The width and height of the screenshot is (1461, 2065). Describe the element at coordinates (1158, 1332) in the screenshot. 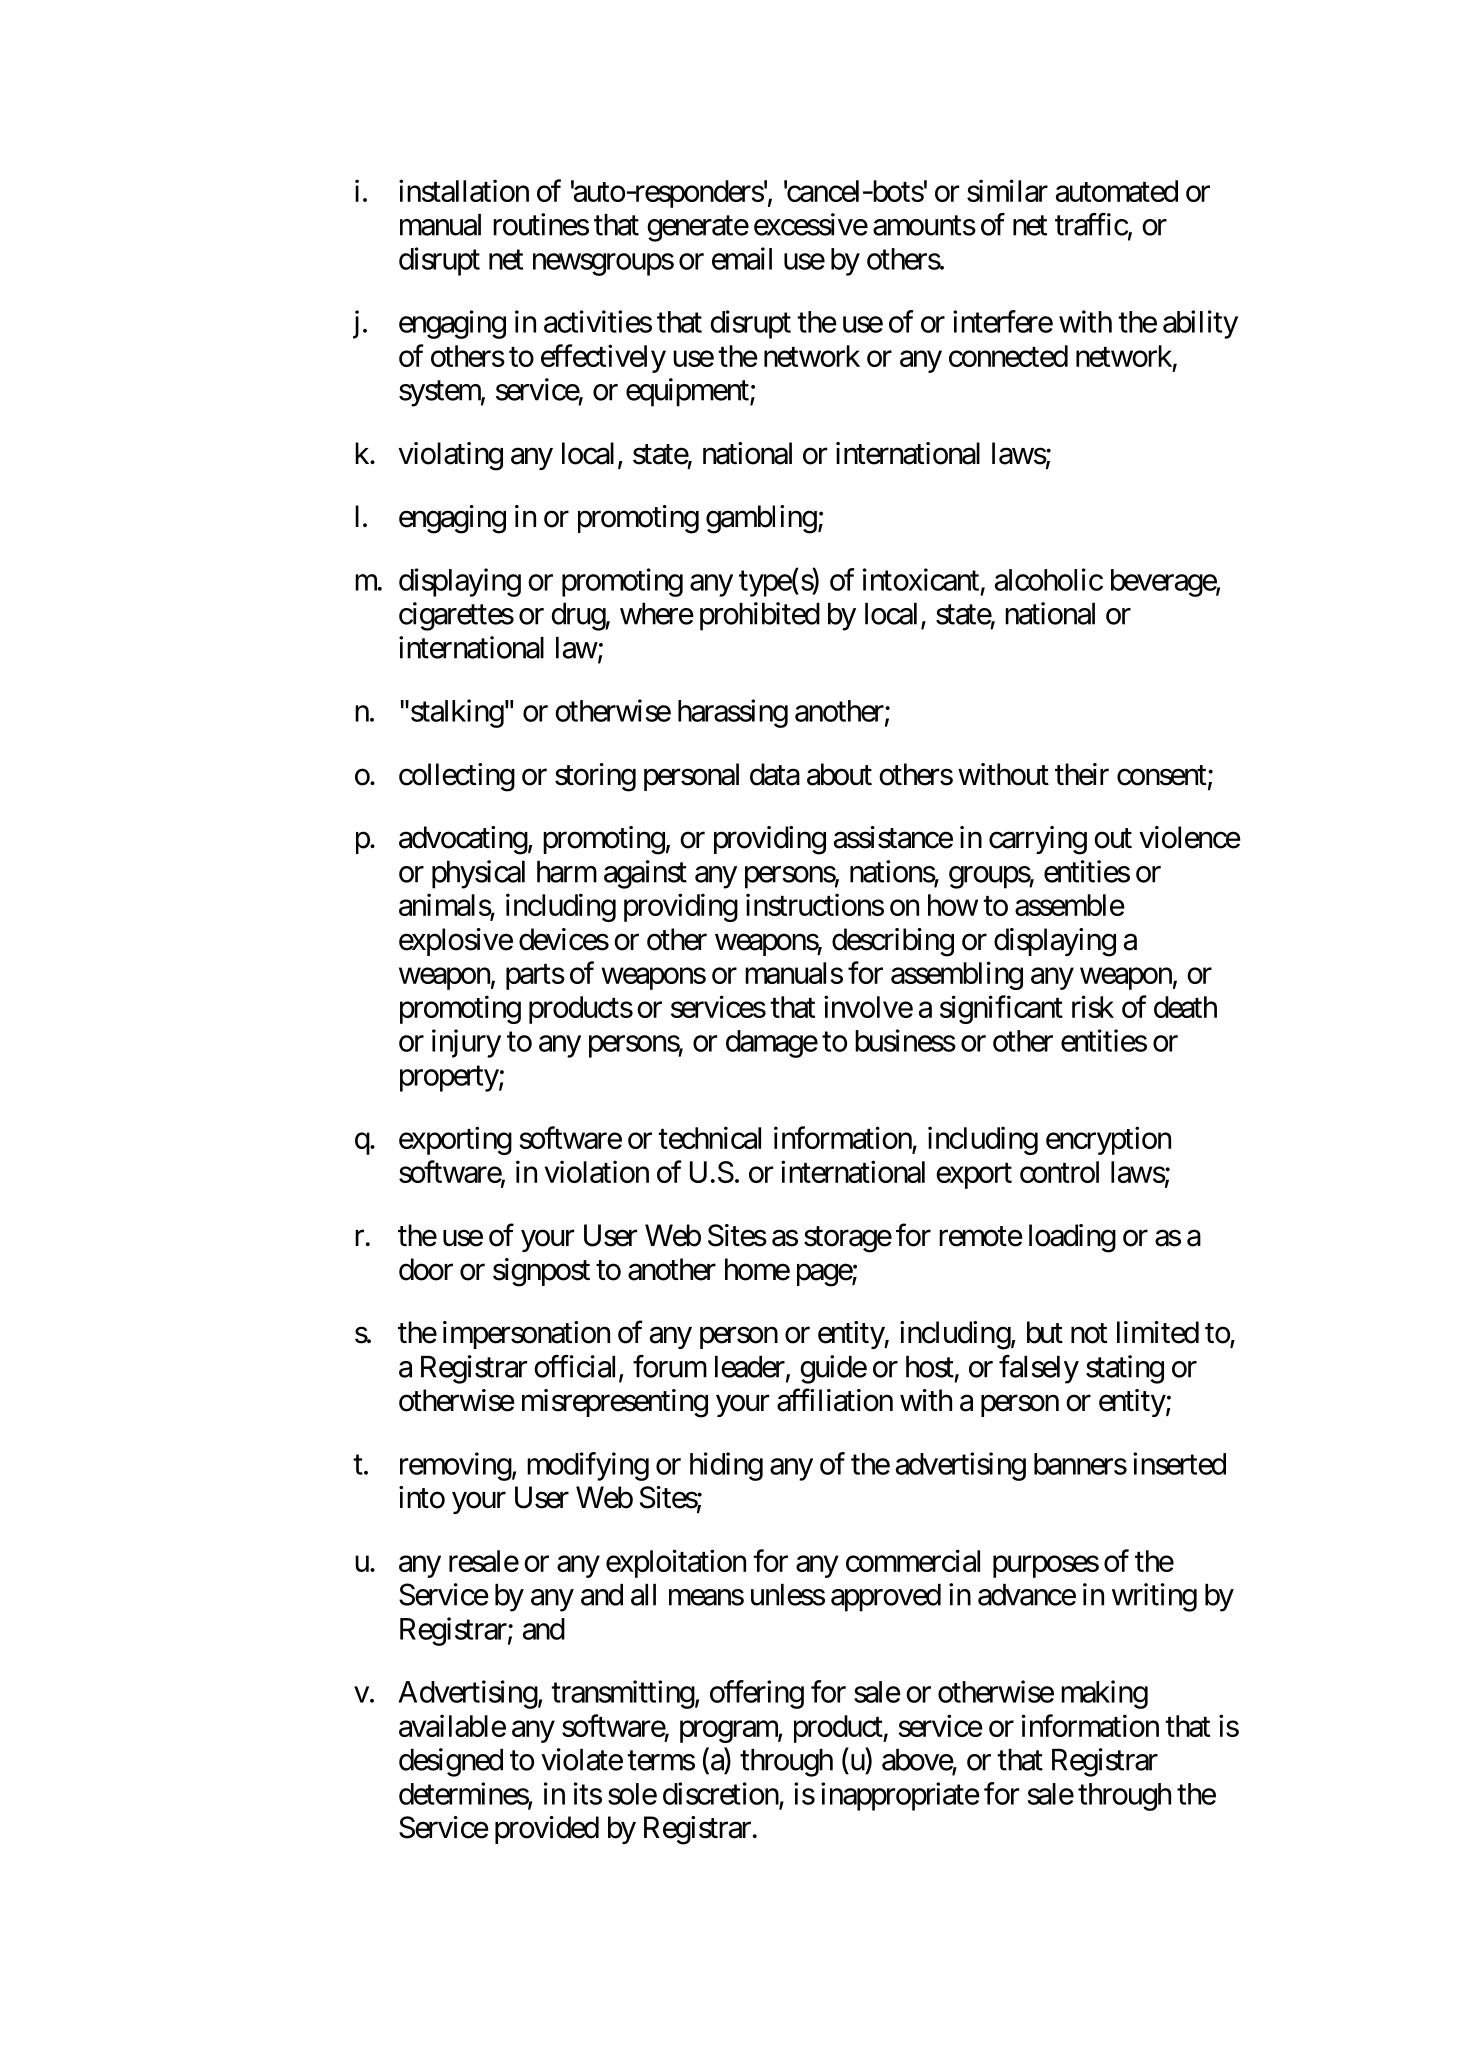

I see `limited` at that location.
